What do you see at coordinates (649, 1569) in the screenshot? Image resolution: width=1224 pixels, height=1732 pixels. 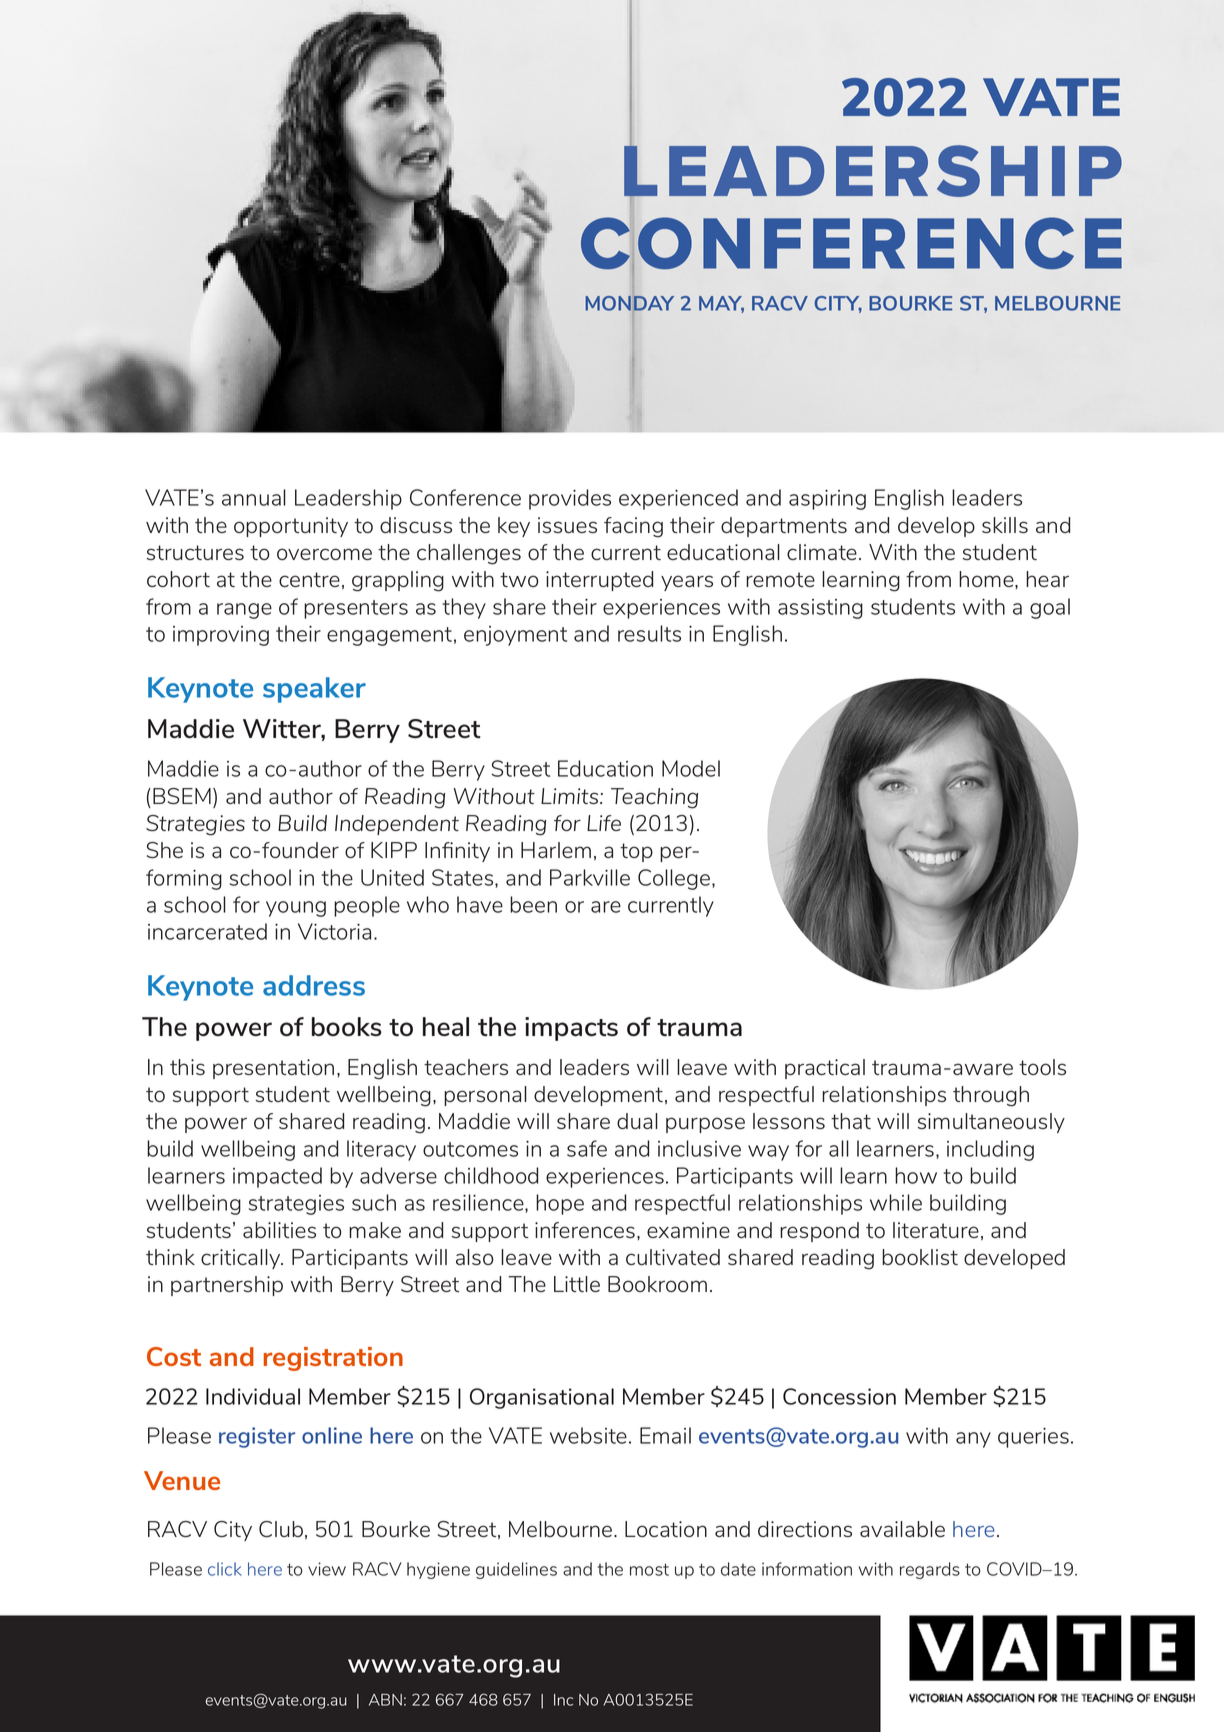 I see `most` at bounding box center [649, 1569].
